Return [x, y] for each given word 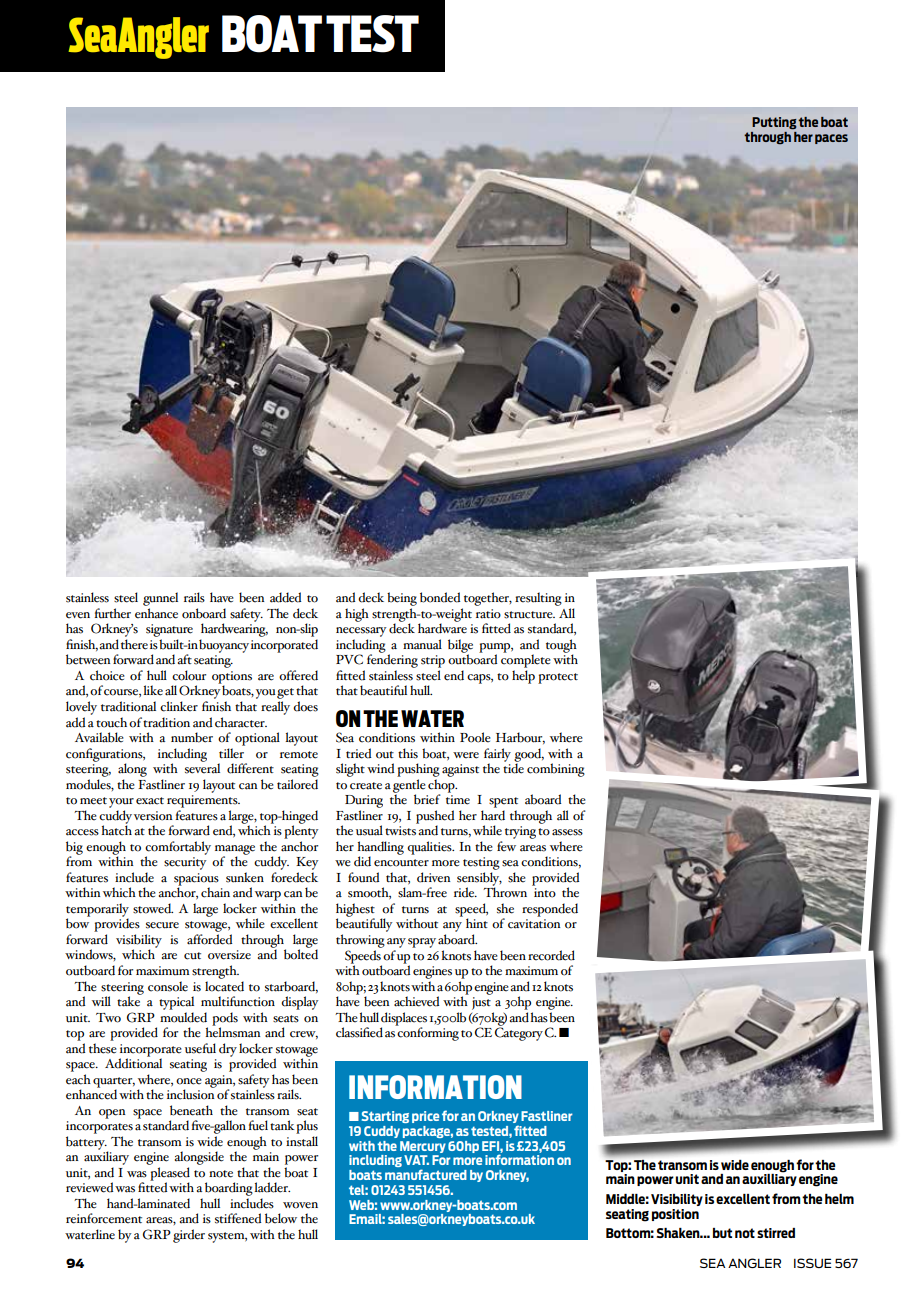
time [458, 800]
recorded [551, 955]
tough [561, 647]
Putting [774, 123]
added [285, 597]
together [488, 599]
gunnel [160, 599]
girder [189, 1236]
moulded [183, 1017]
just [481, 1003]
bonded [440, 597]
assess [567, 832]
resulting [538, 599]
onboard [204, 613]
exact [150, 801]
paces [831, 139]
